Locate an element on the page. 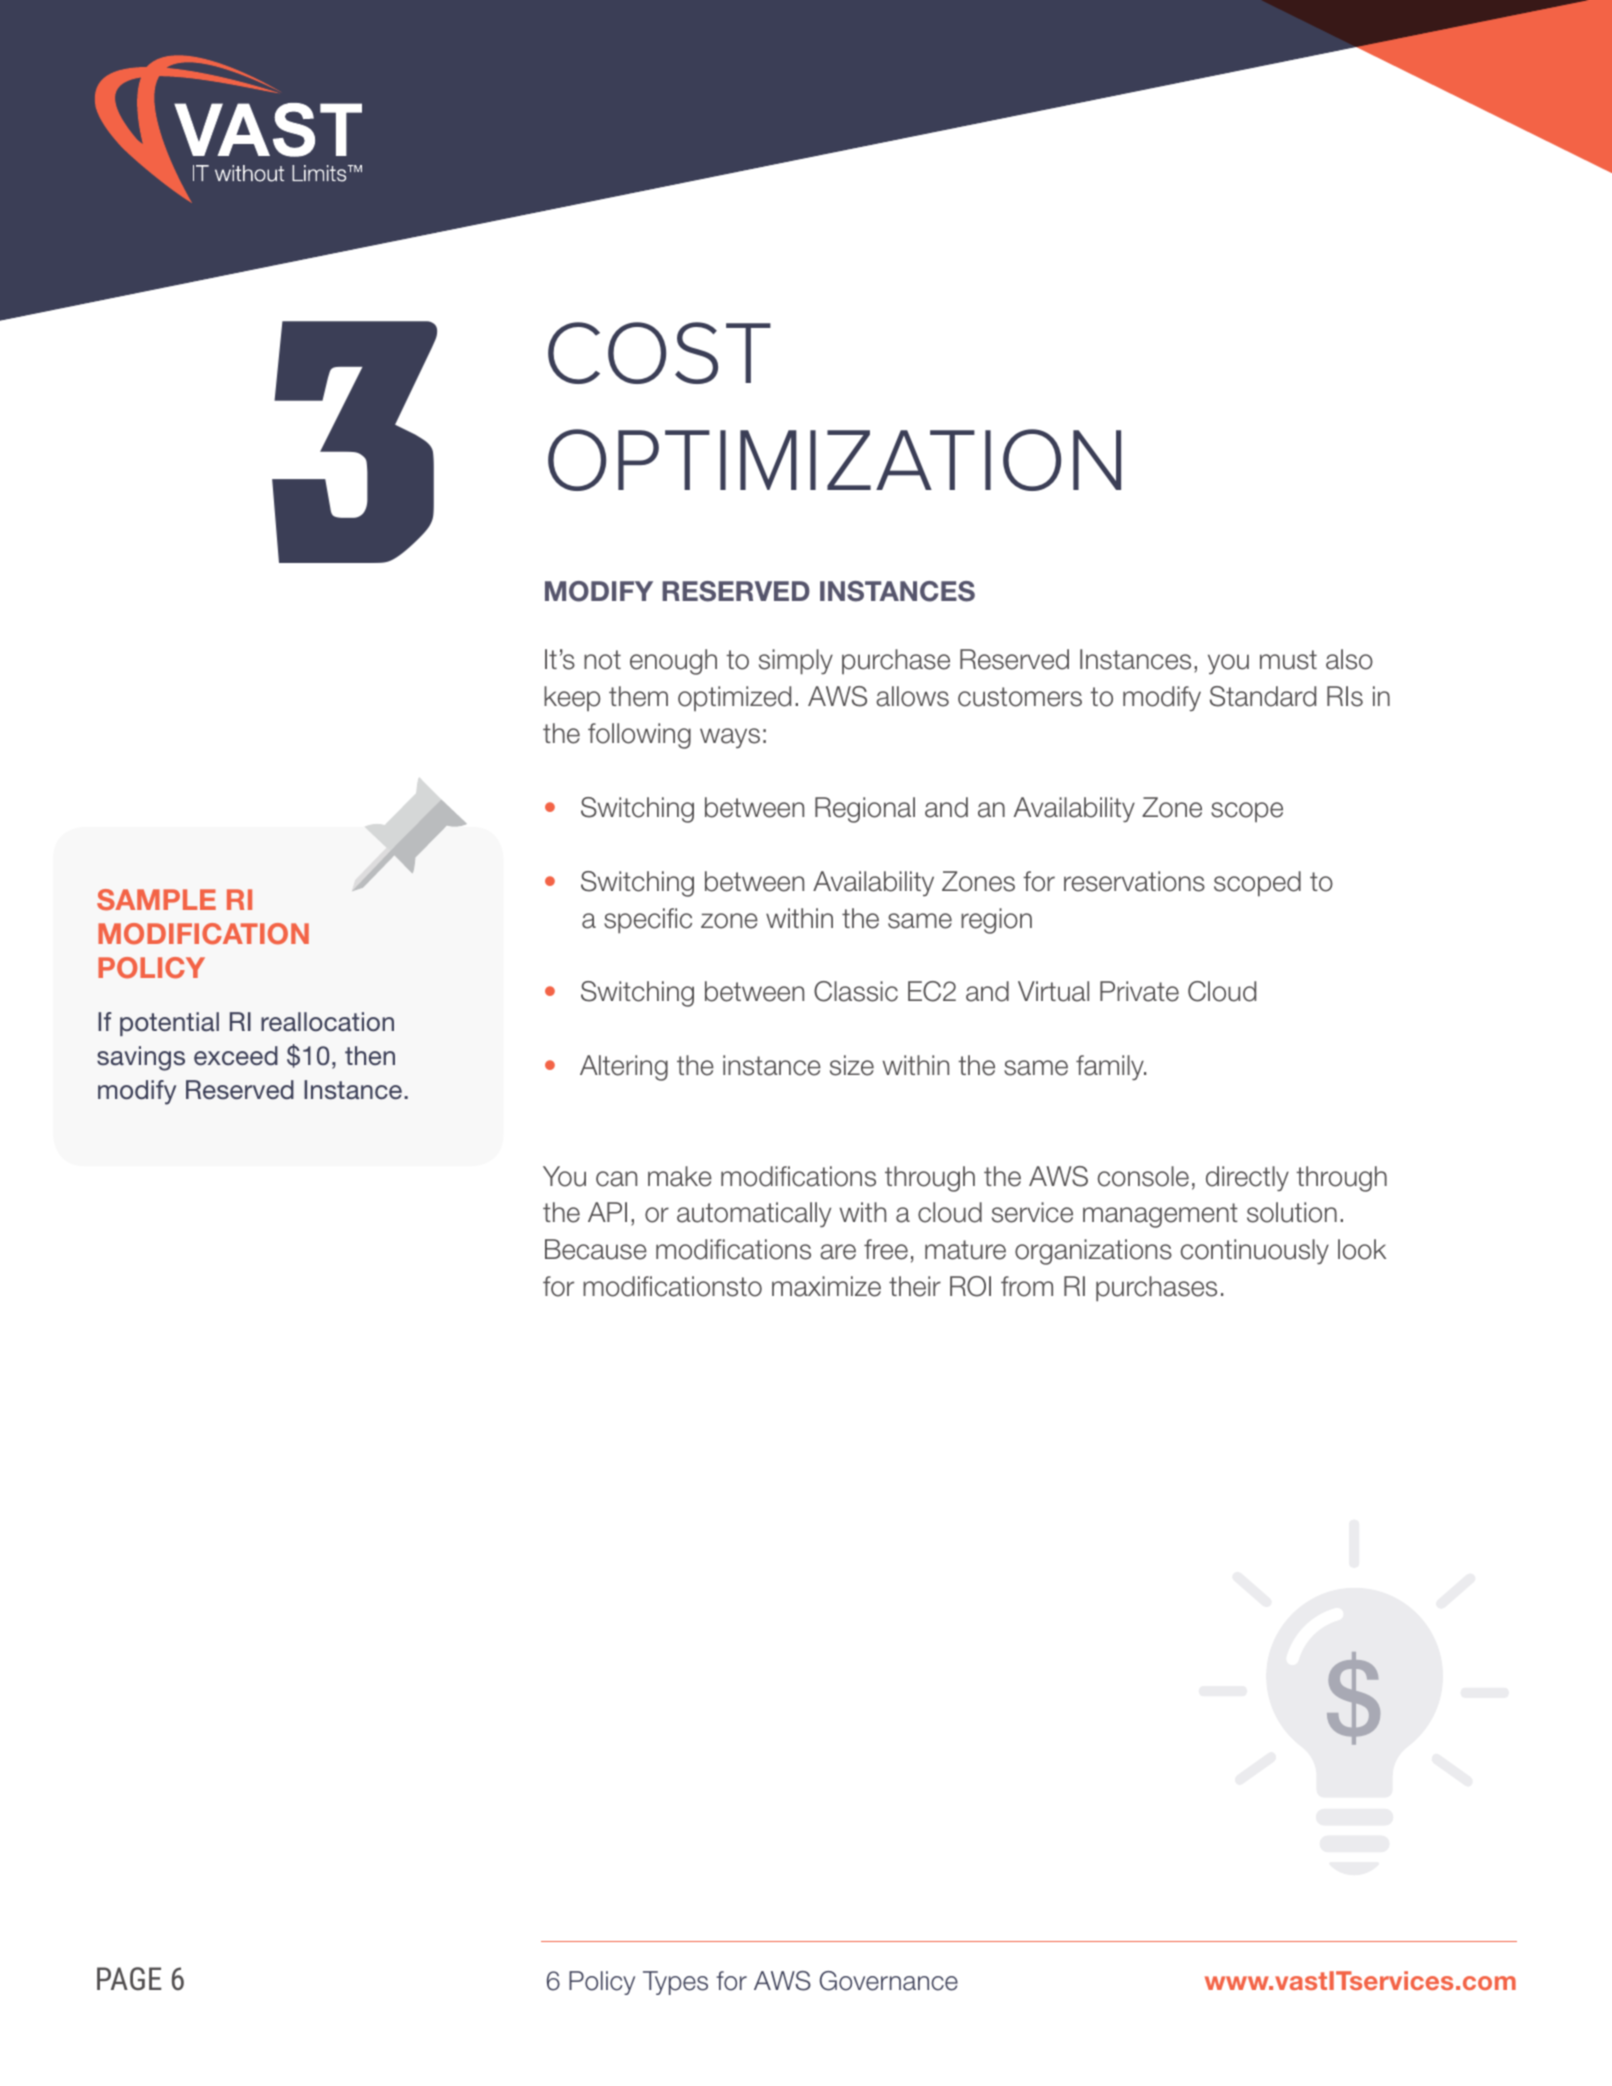 The height and width of the document is (2086, 1612). Because is located at coordinates (596, 1249).
